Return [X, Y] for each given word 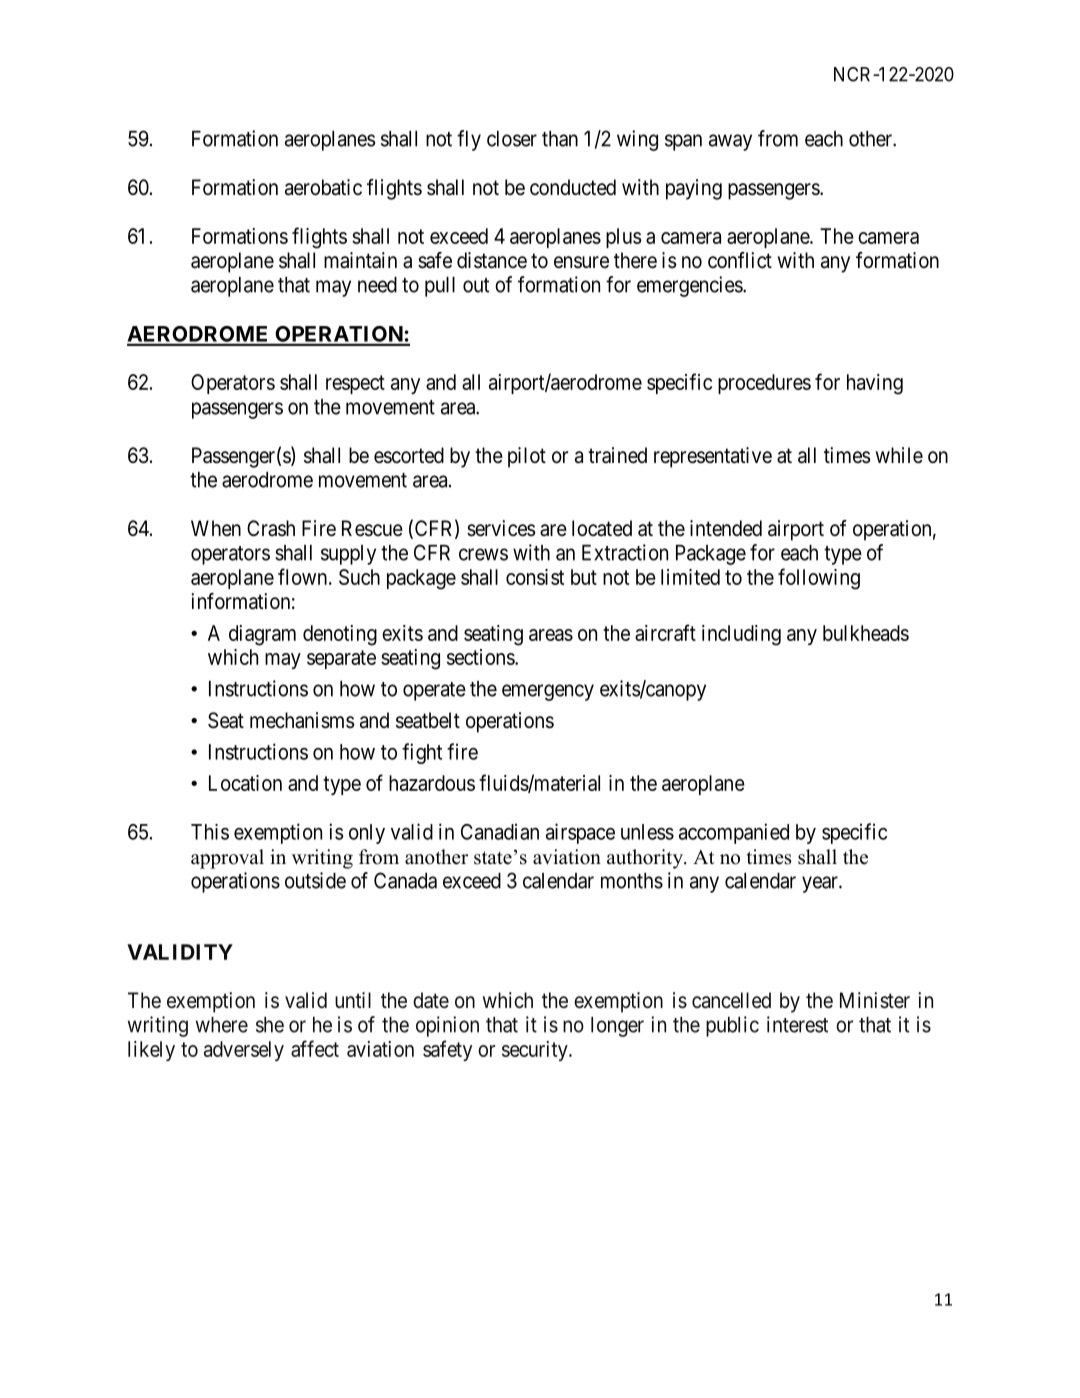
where [222, 1025]
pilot [527, 457]
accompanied [734, 833]
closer [512, 139]
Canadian [500, 831]
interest [797, 1024]
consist [535, 577]
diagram [262, 635]
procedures [764, 384]
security [536, 1051]
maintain [360, 260]
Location [245, 783]
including [741, 635]
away [730, 142]
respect [355, 384]
